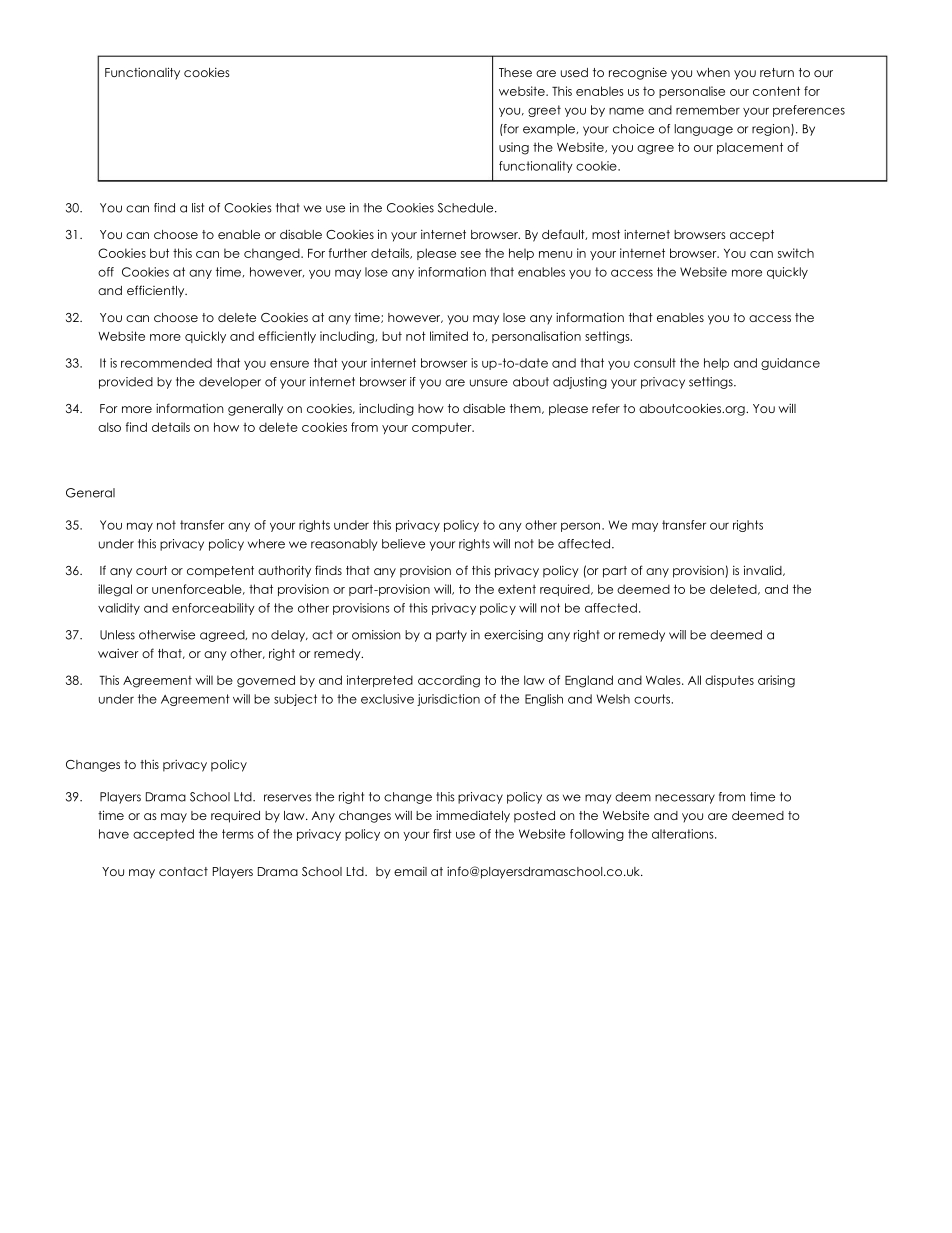  I want to click on switch, so click(796, 253).
